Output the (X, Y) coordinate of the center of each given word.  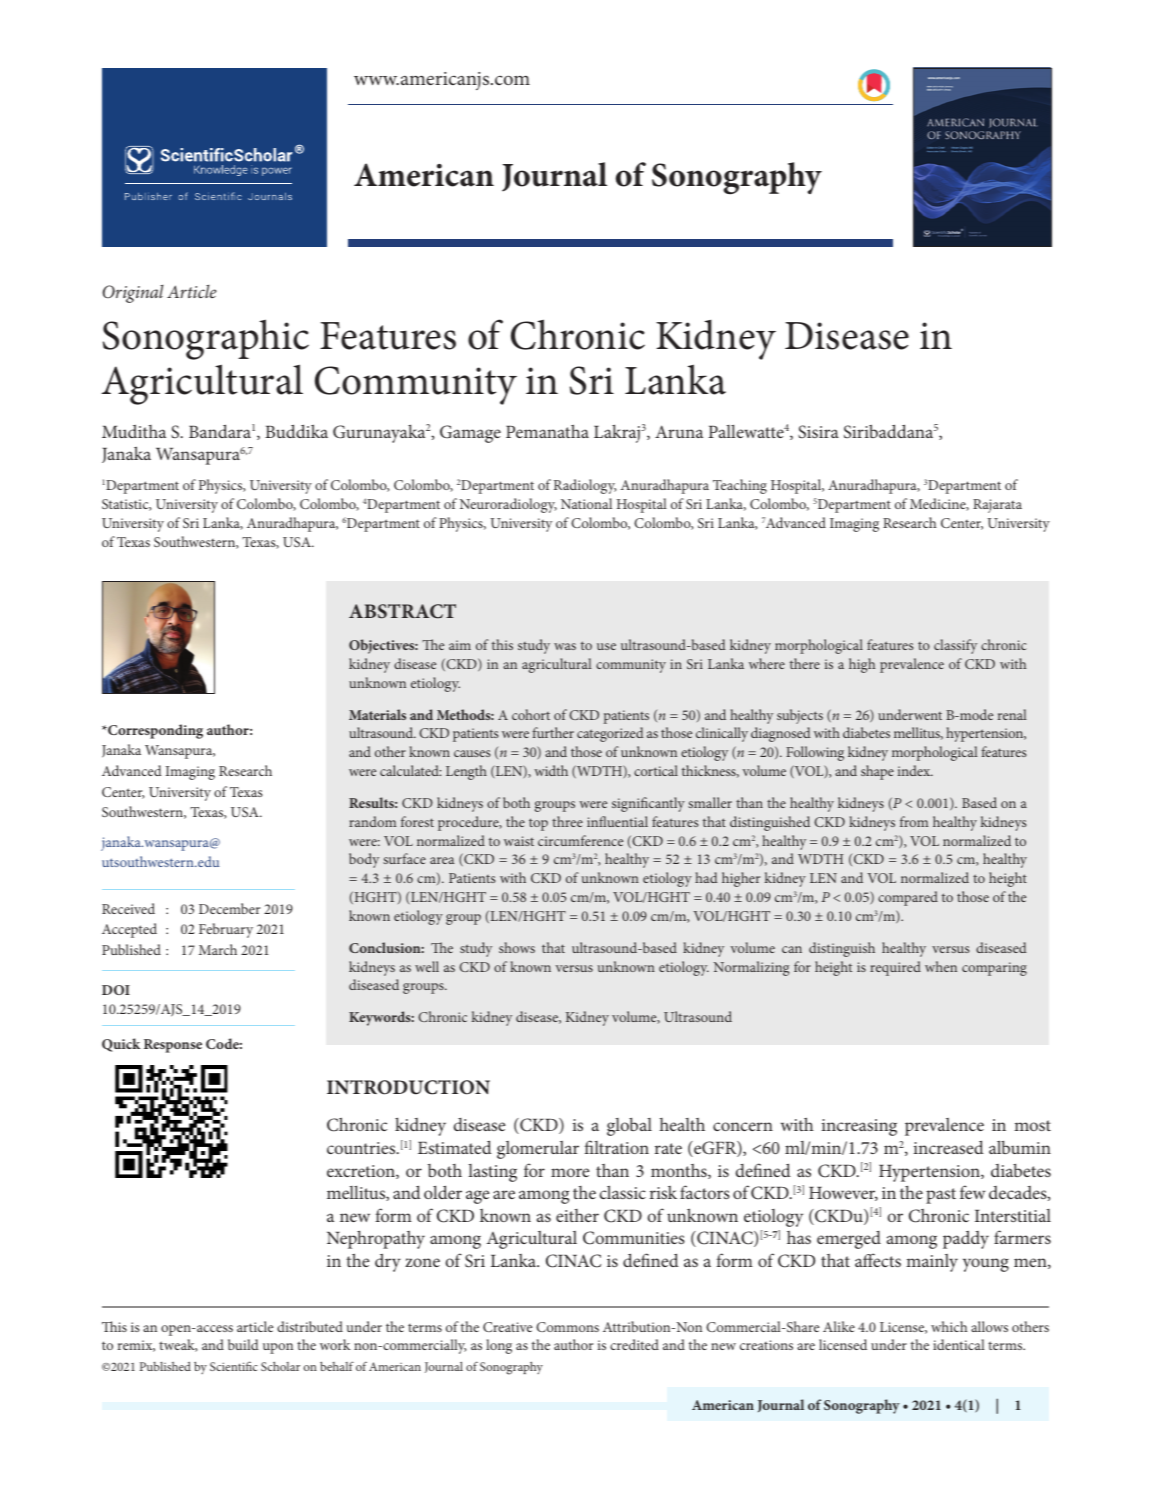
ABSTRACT (402, 611)
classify (955, 646)
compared (908, 898)
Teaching (740, 486)
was (565, 646)
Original (133, 294)
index (915, 770)
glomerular (538, 1150)
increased (949, 1147)
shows (517, 947)
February (226, 930)
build (243, 1344)
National (586, 503)
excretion (362, 1172)
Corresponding (154, 731)
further (553, 732)
